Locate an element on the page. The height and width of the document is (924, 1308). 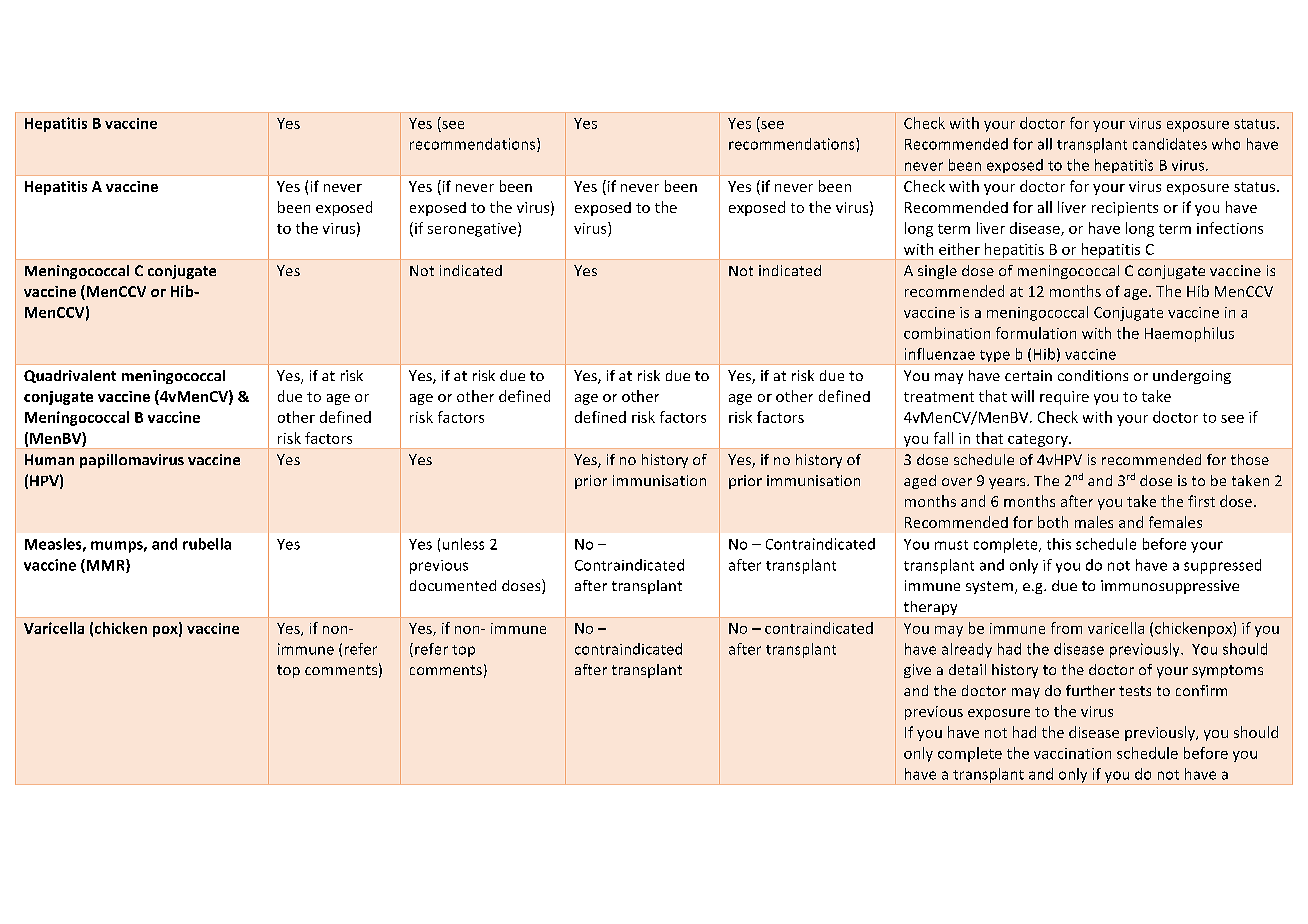
candidates is located at coordinates (1170, 144).
